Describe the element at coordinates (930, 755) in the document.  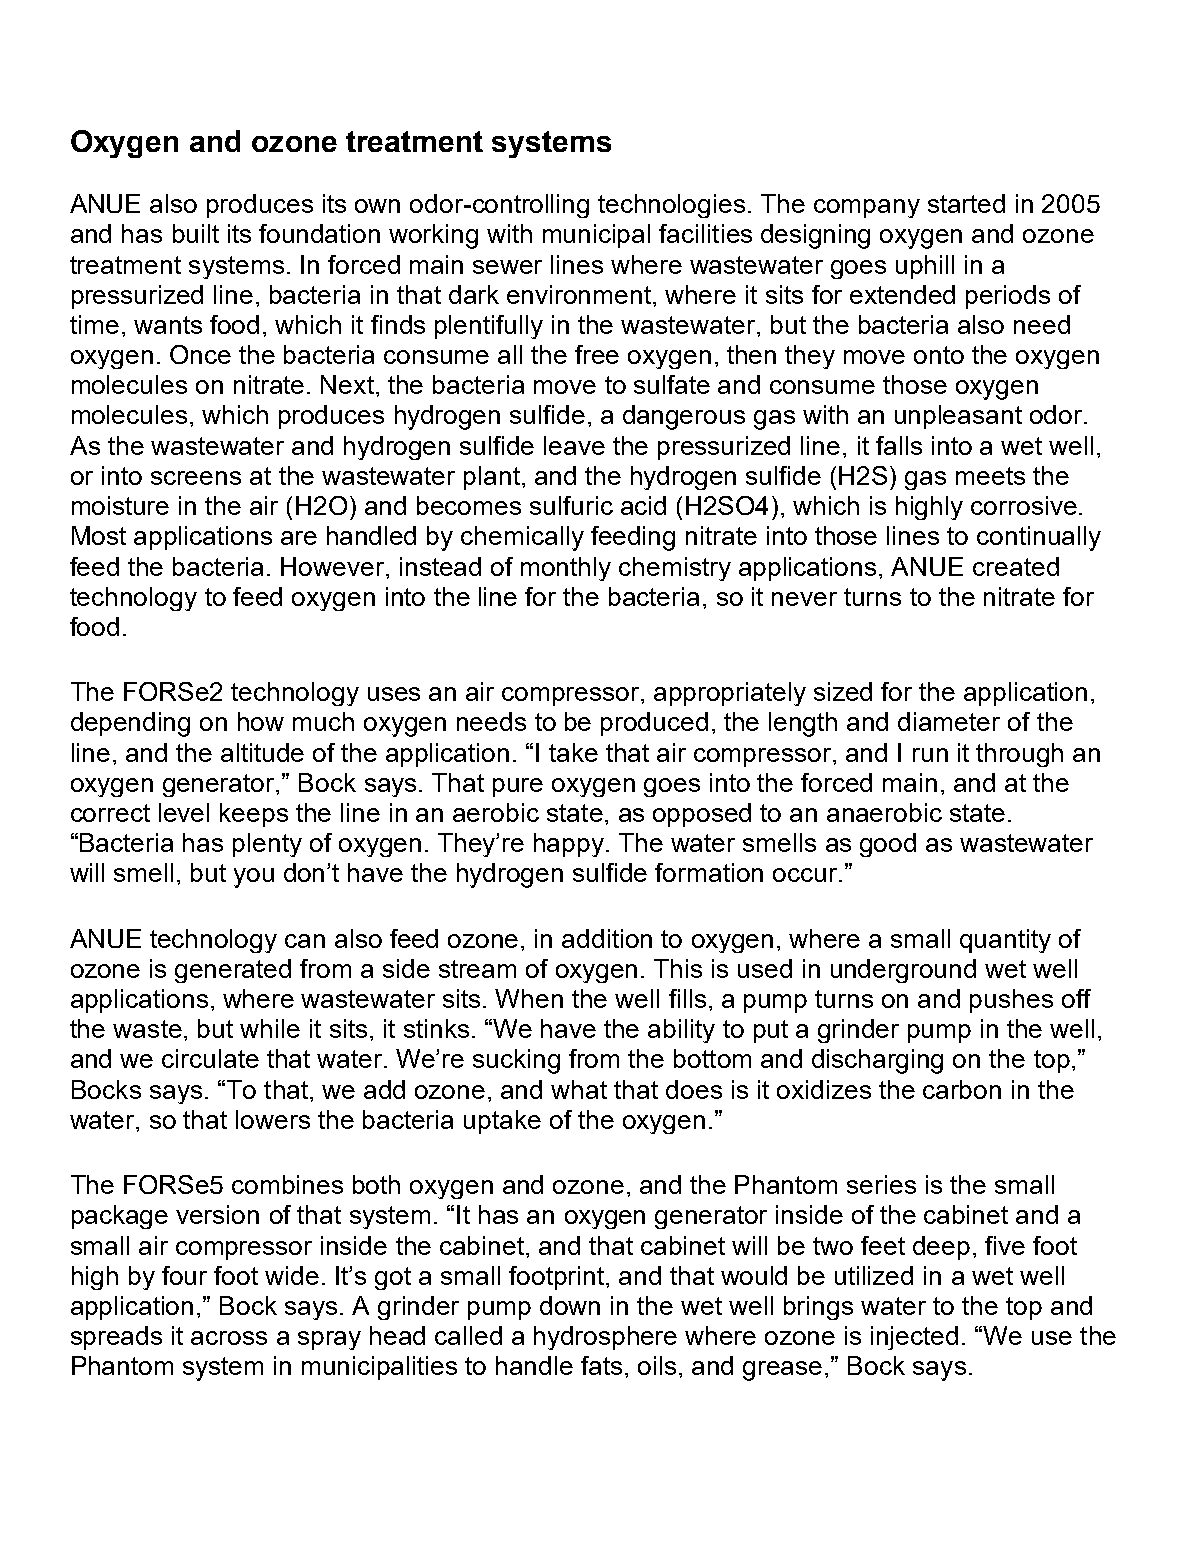
I see `run` at that location.
